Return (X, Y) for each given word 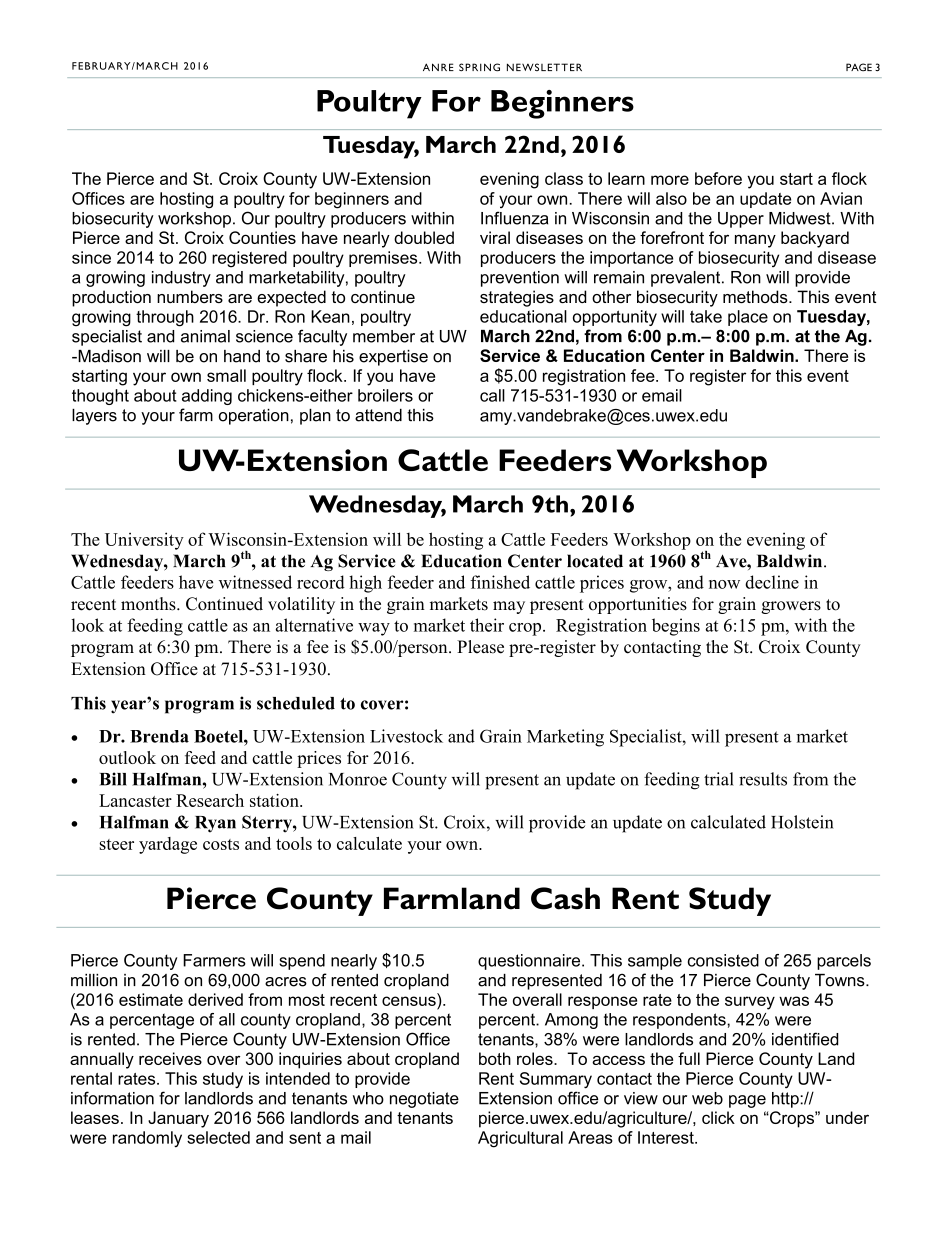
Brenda (159, 736)
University (144, 541)
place (748, 318)
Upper (741, 220)
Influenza (514, 218)
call (492, 395)
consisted (723, 960)
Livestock (406, 736)
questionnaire (530, 962)
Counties (262, 237)
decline (772, 582)
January (178, 1119)
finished (500, 582)
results (763, 779)
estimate (151, 999)
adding (207, 397)
